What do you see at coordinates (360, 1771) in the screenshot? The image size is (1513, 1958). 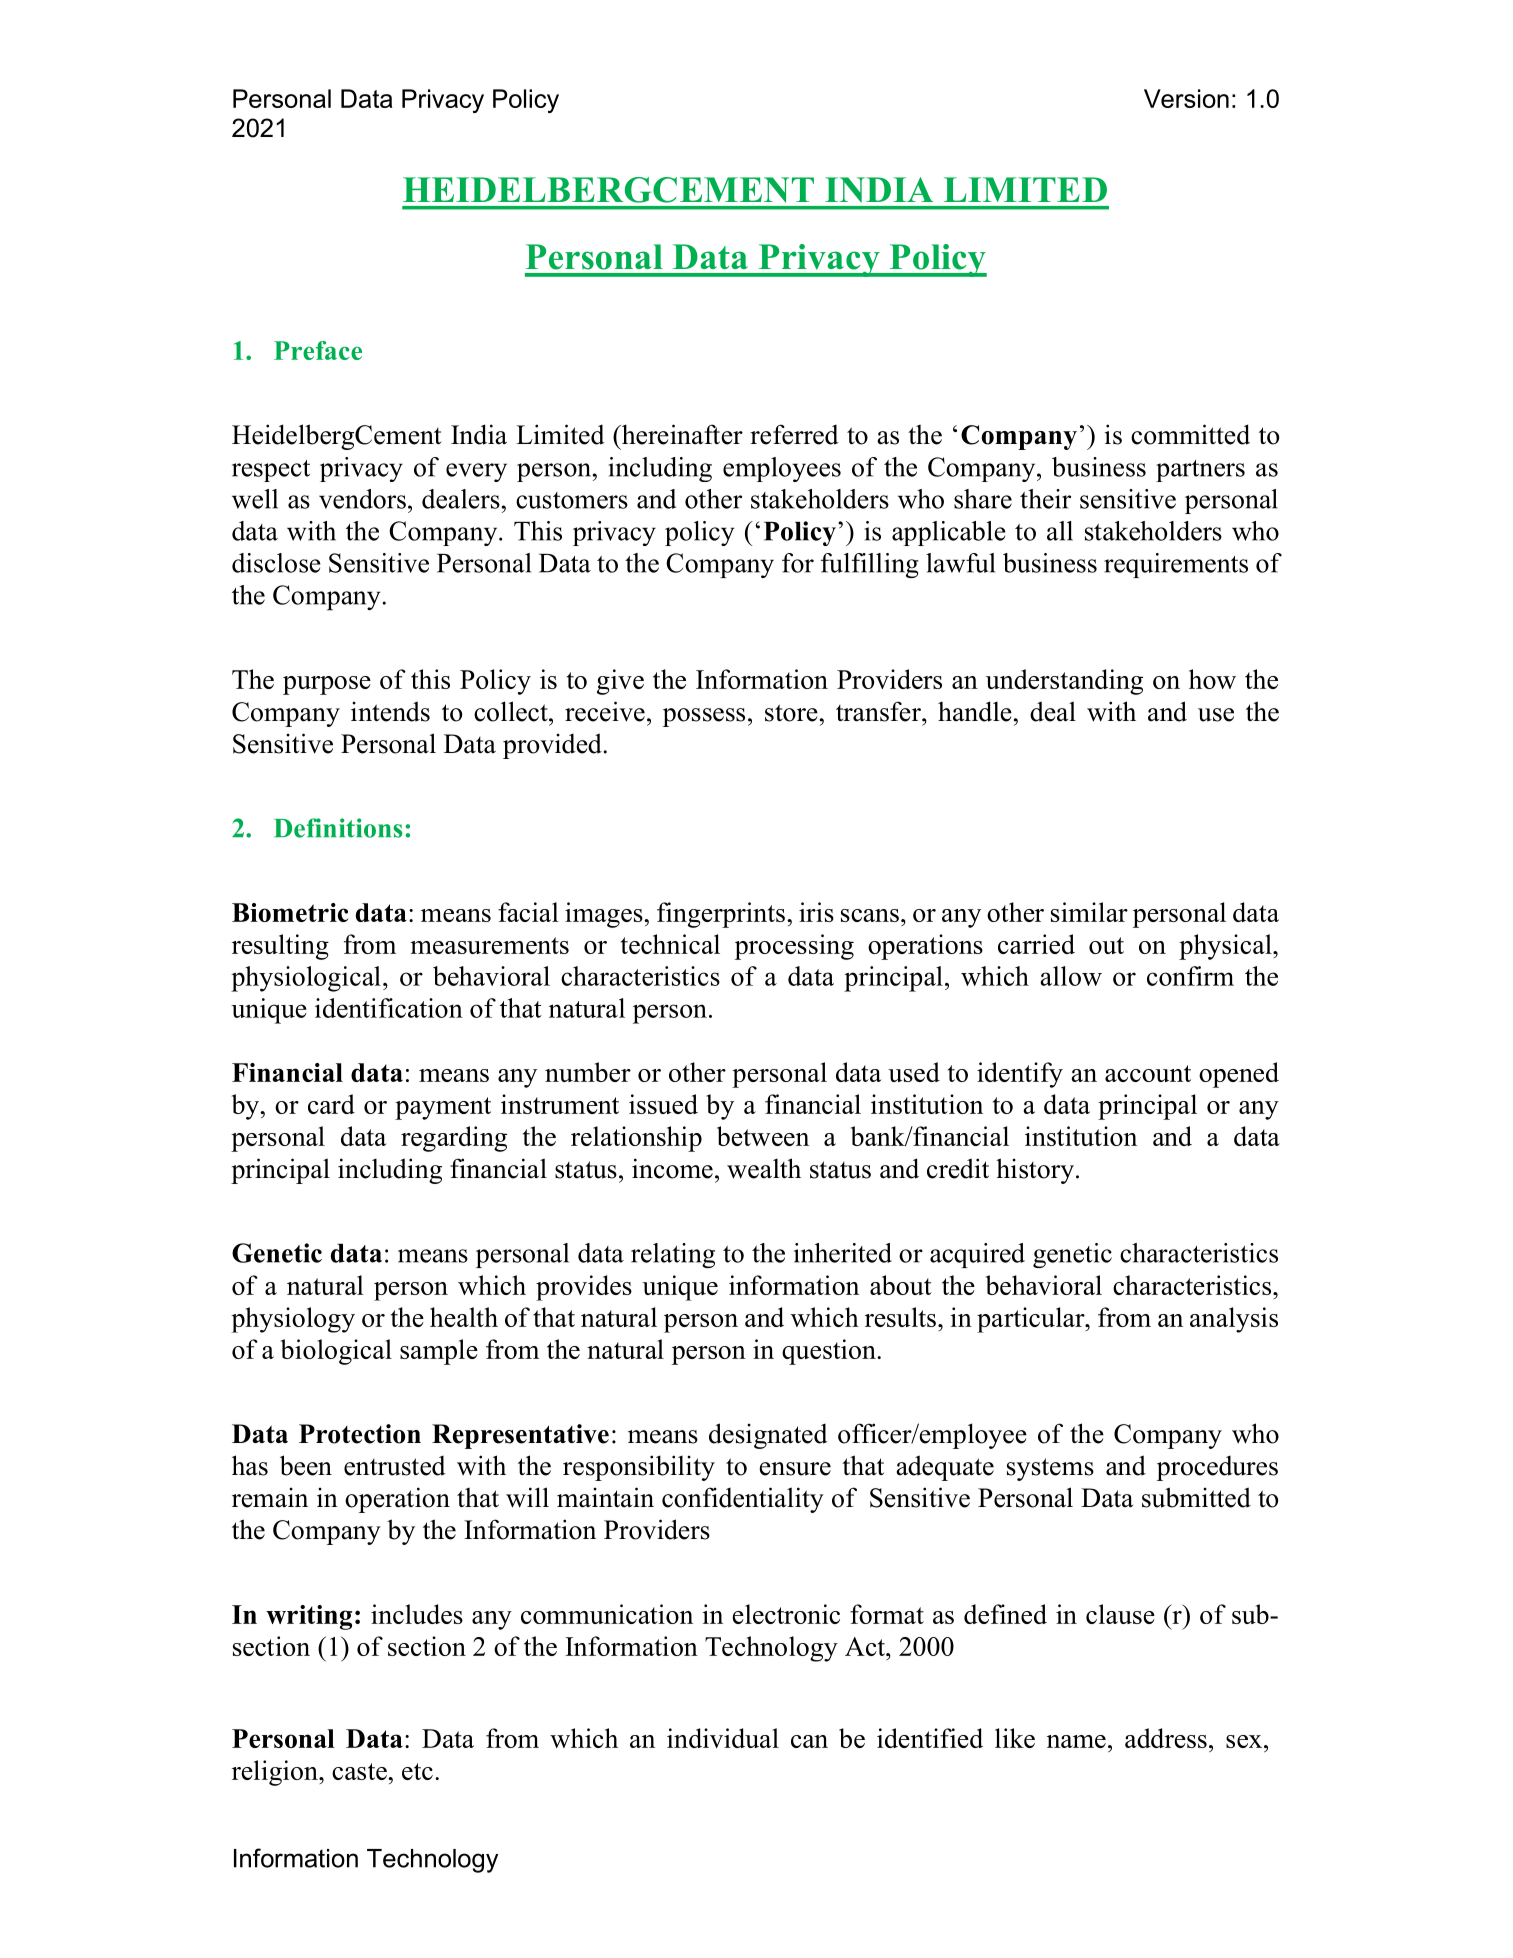 I see `caste` at bounding box center [360, 1771].
